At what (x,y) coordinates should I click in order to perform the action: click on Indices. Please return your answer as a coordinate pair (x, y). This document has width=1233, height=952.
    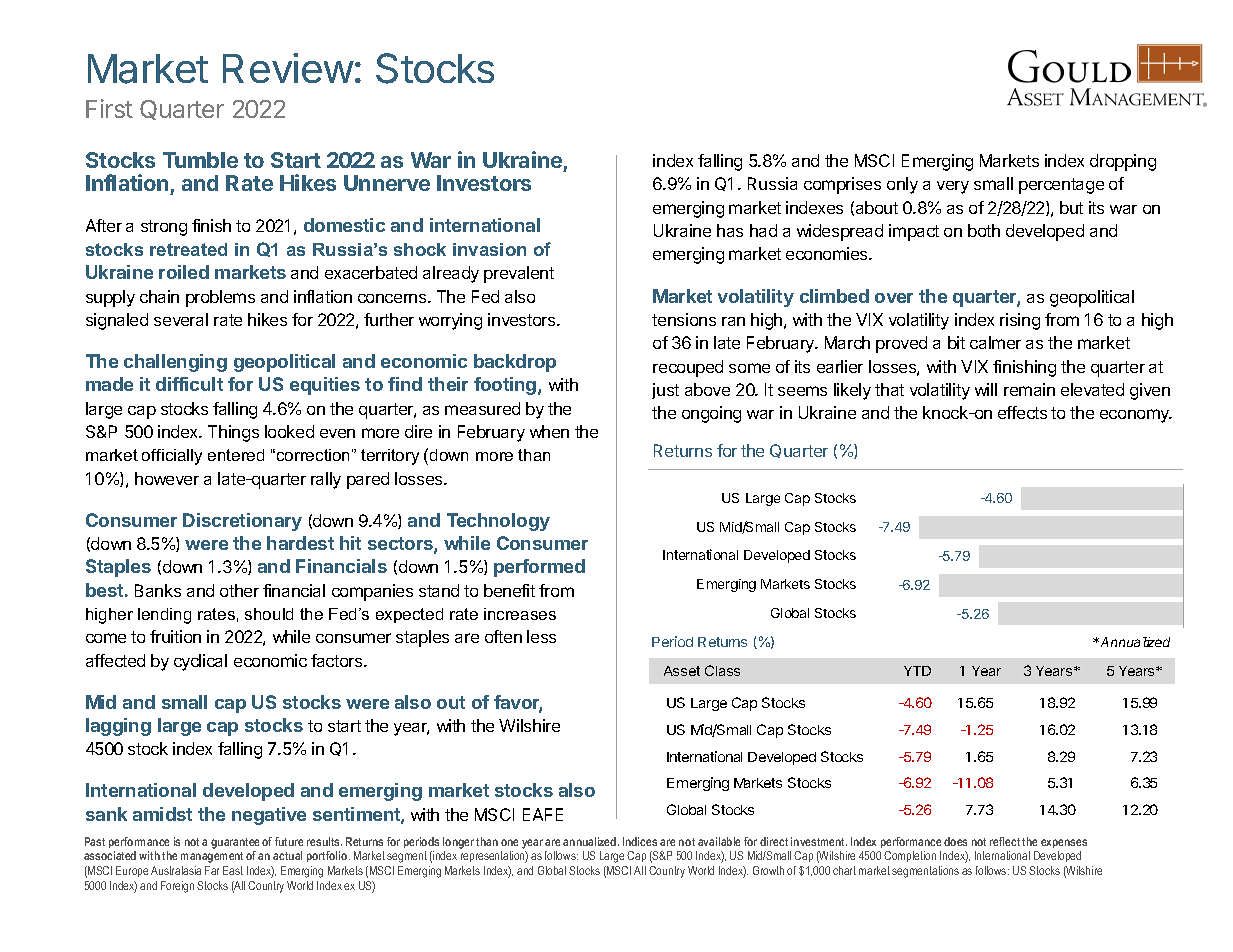
    Looking at the image, I should click on (640, 841).
